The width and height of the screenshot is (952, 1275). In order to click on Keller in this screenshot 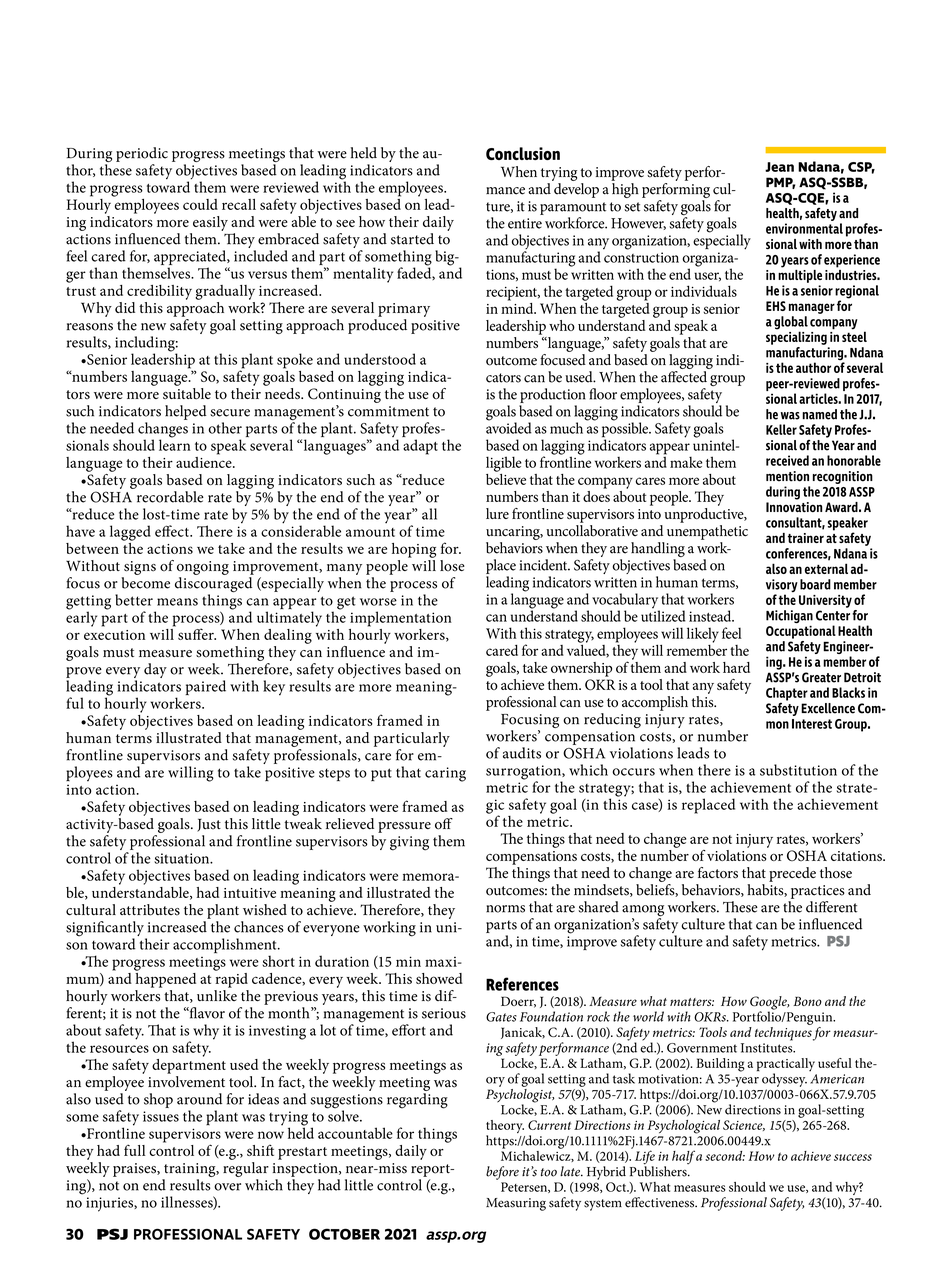, I will do `click(781, 429)`.
